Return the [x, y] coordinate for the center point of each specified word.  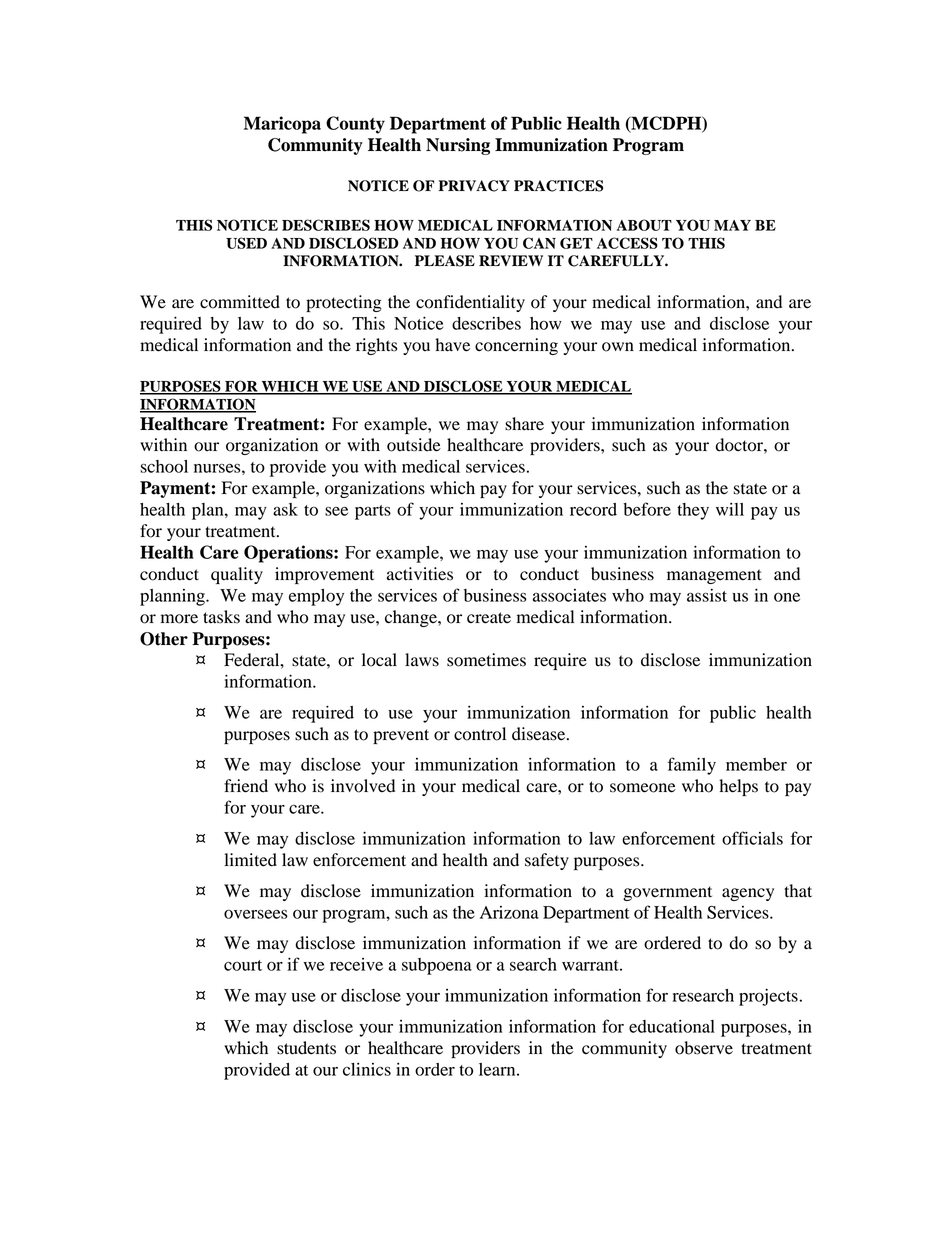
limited [250, 860]
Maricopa [282, 125]
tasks [221, 617]
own [618, 347]
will [730, 509]
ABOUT [644, 225]
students [306, 1048]
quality [237, 575]
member [756, 764]
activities [420, 574]
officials [752, 838]
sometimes [486, 660]
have [452, 345]
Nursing [458, 146]
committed [240, 302]
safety [547, 861]
